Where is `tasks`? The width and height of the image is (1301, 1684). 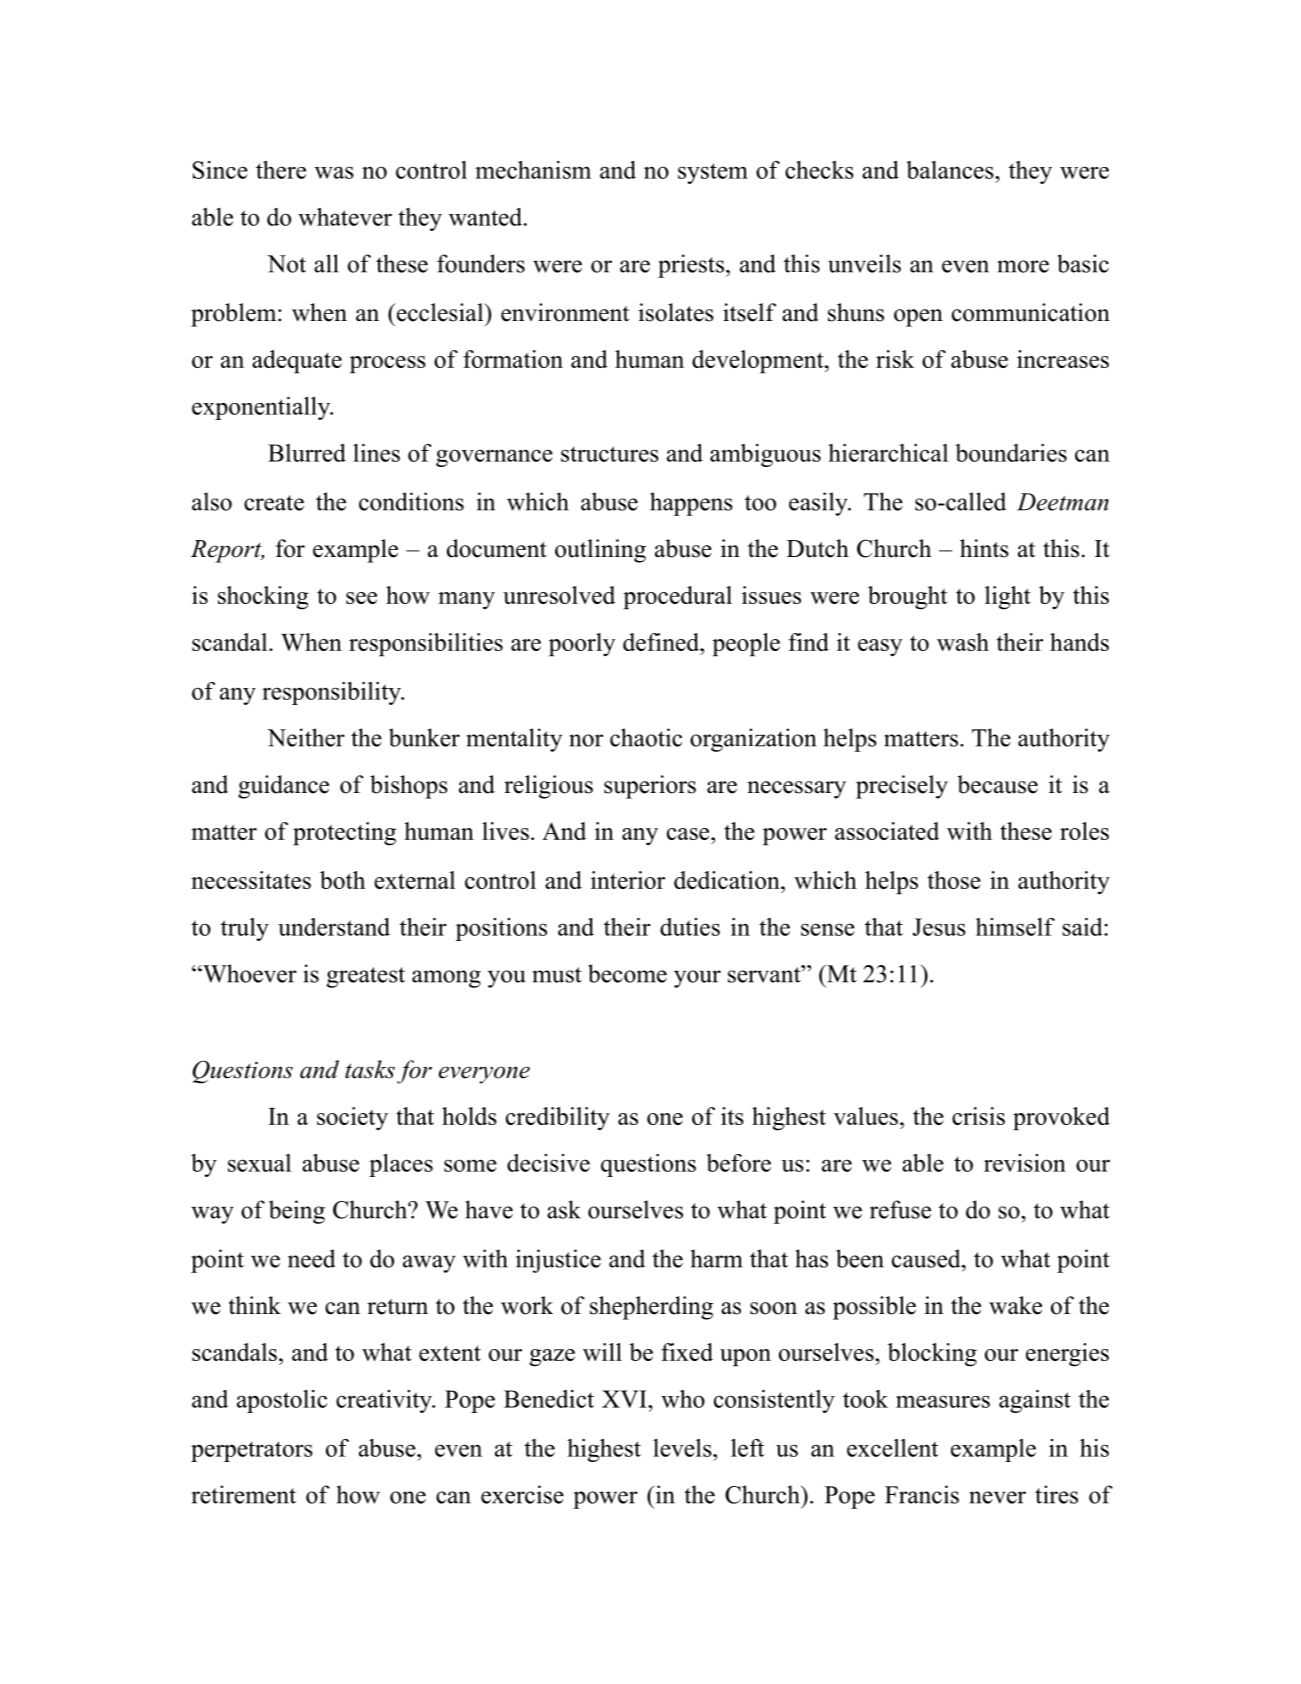 tasks is located at coordinates (370, 1069).
